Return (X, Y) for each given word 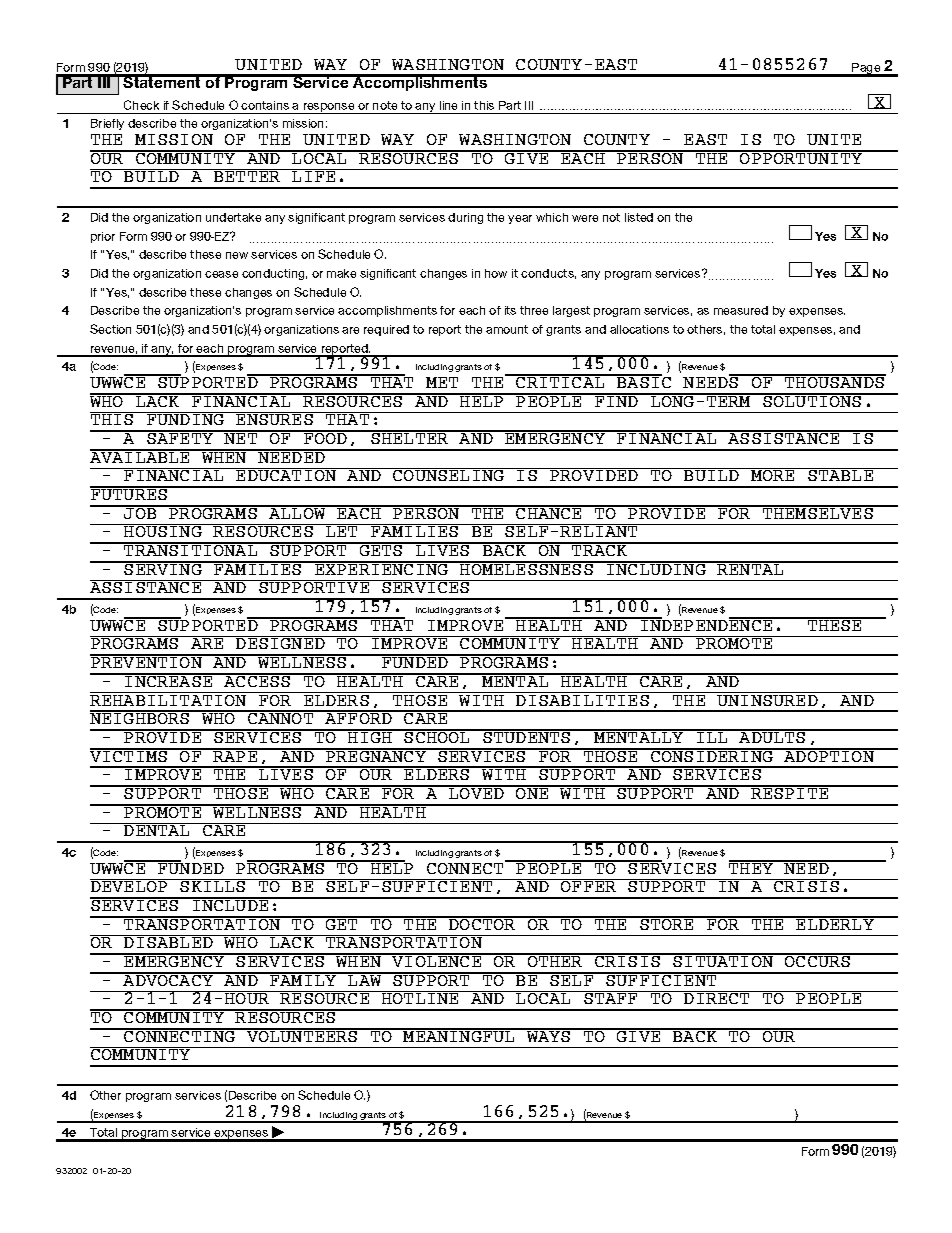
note (385, 105)
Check (141, 105)
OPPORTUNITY (801, 157)
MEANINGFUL (460, 1035)
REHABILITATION (170, 699)
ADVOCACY (169, 979)
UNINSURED (767, 699)
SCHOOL (438, 736)
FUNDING (186, 418)
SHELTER (410, 437)
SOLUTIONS (812, 400)
